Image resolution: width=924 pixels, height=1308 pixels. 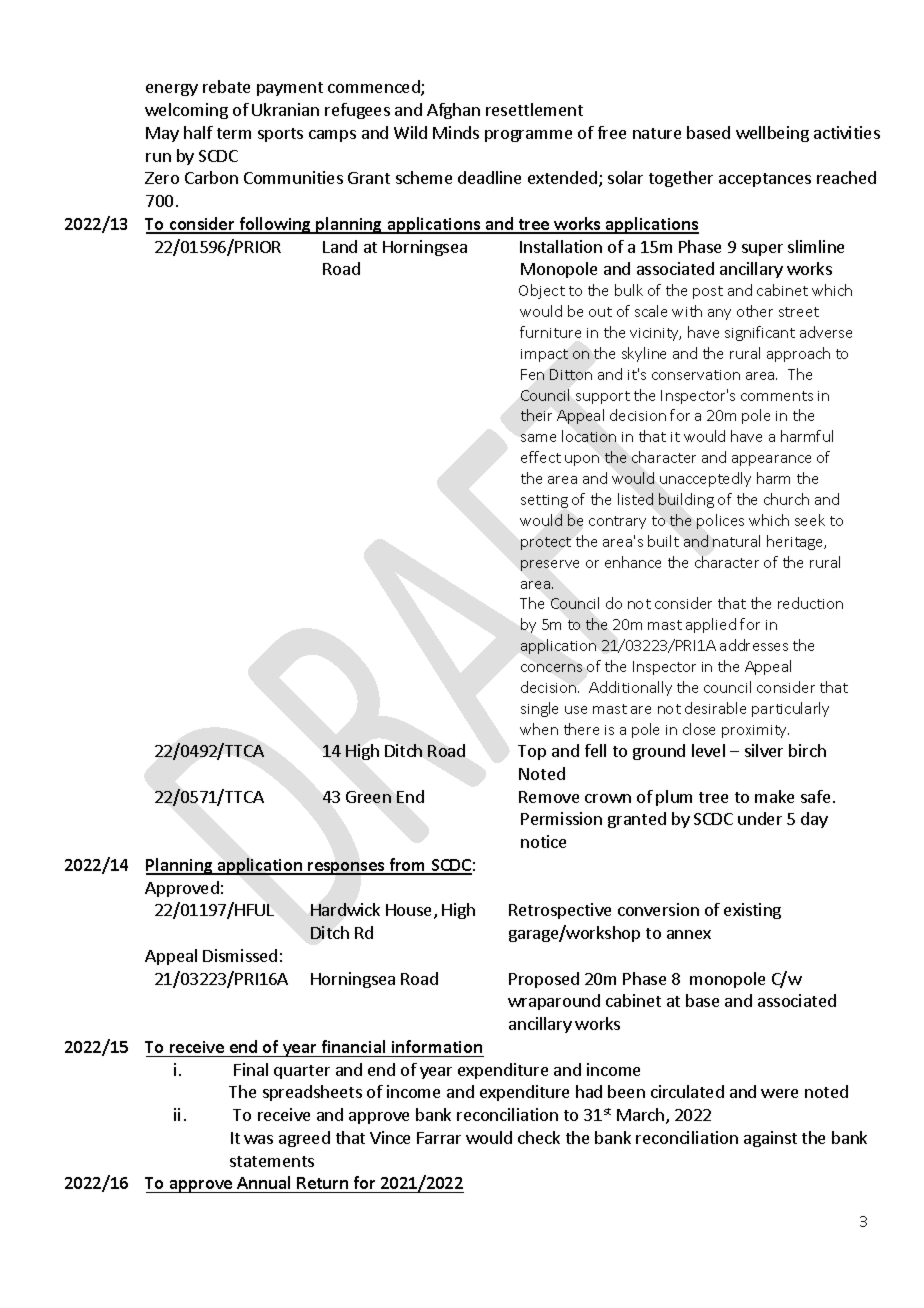 What do you see at coordinates (760, 818) in the document?
I see `under` at bounding box center [760, 818].
